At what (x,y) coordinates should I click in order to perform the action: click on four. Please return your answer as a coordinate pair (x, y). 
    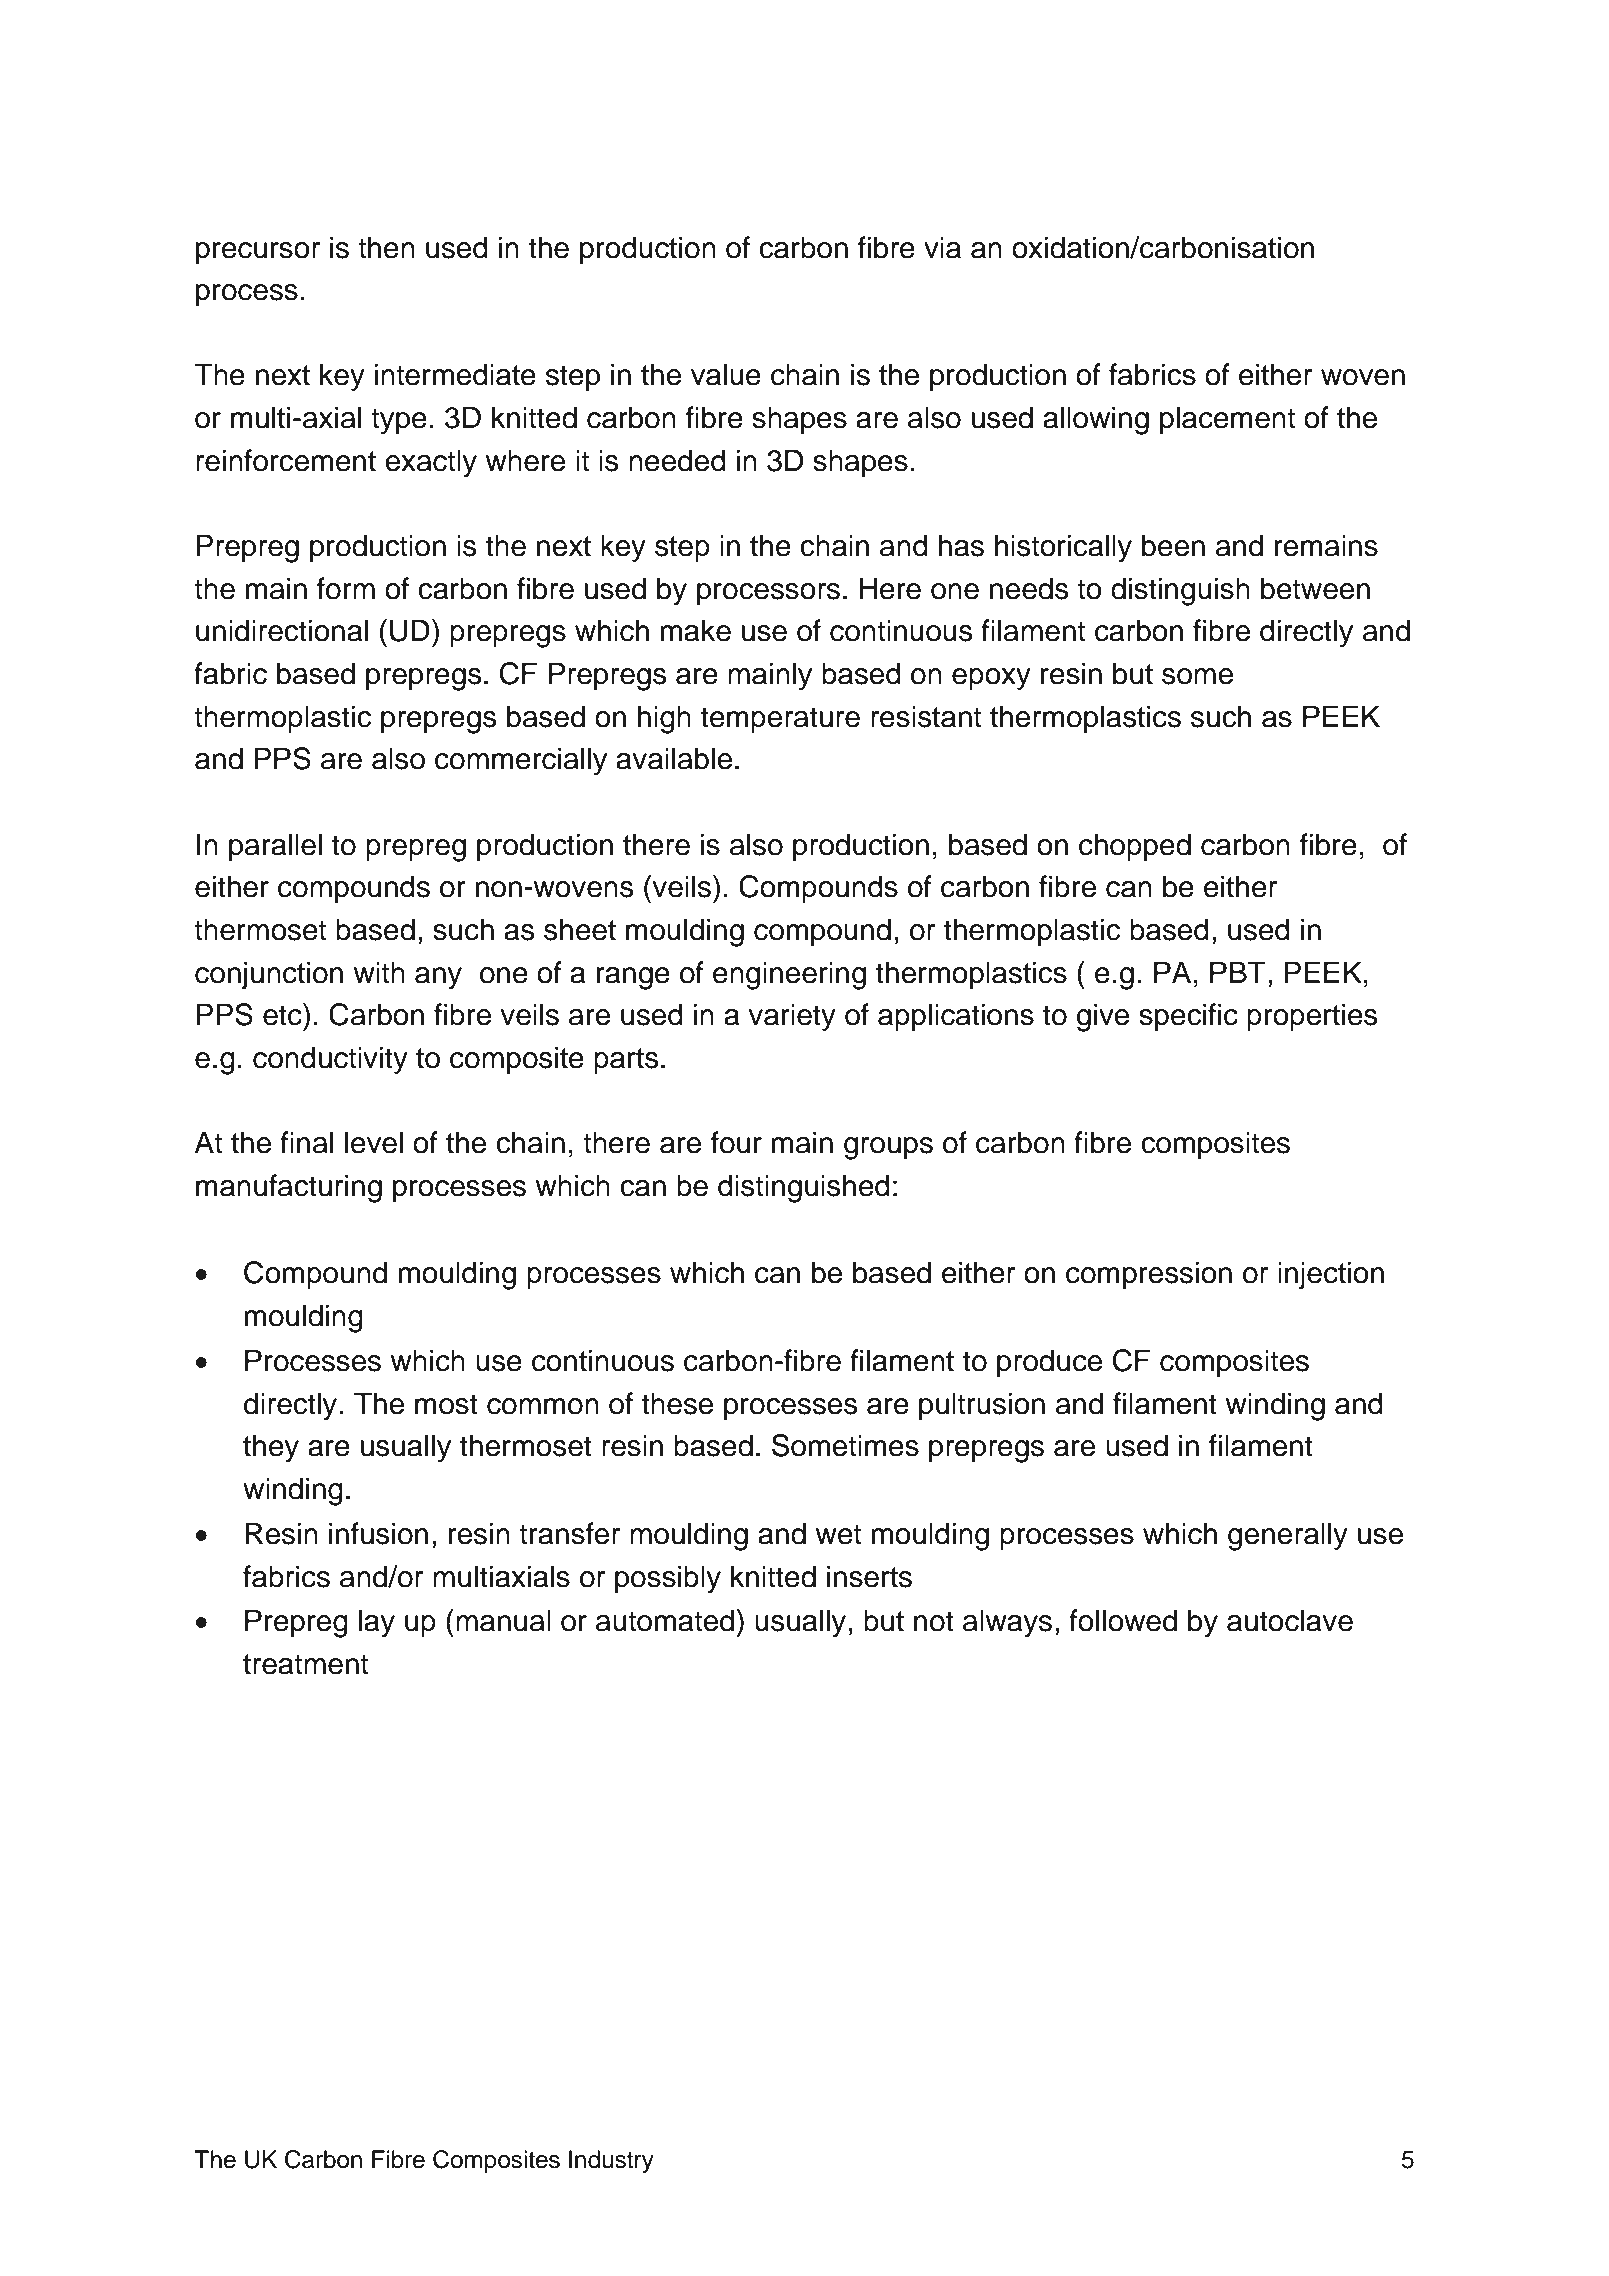
    Looking at the image, I should click on (736, 1142).
